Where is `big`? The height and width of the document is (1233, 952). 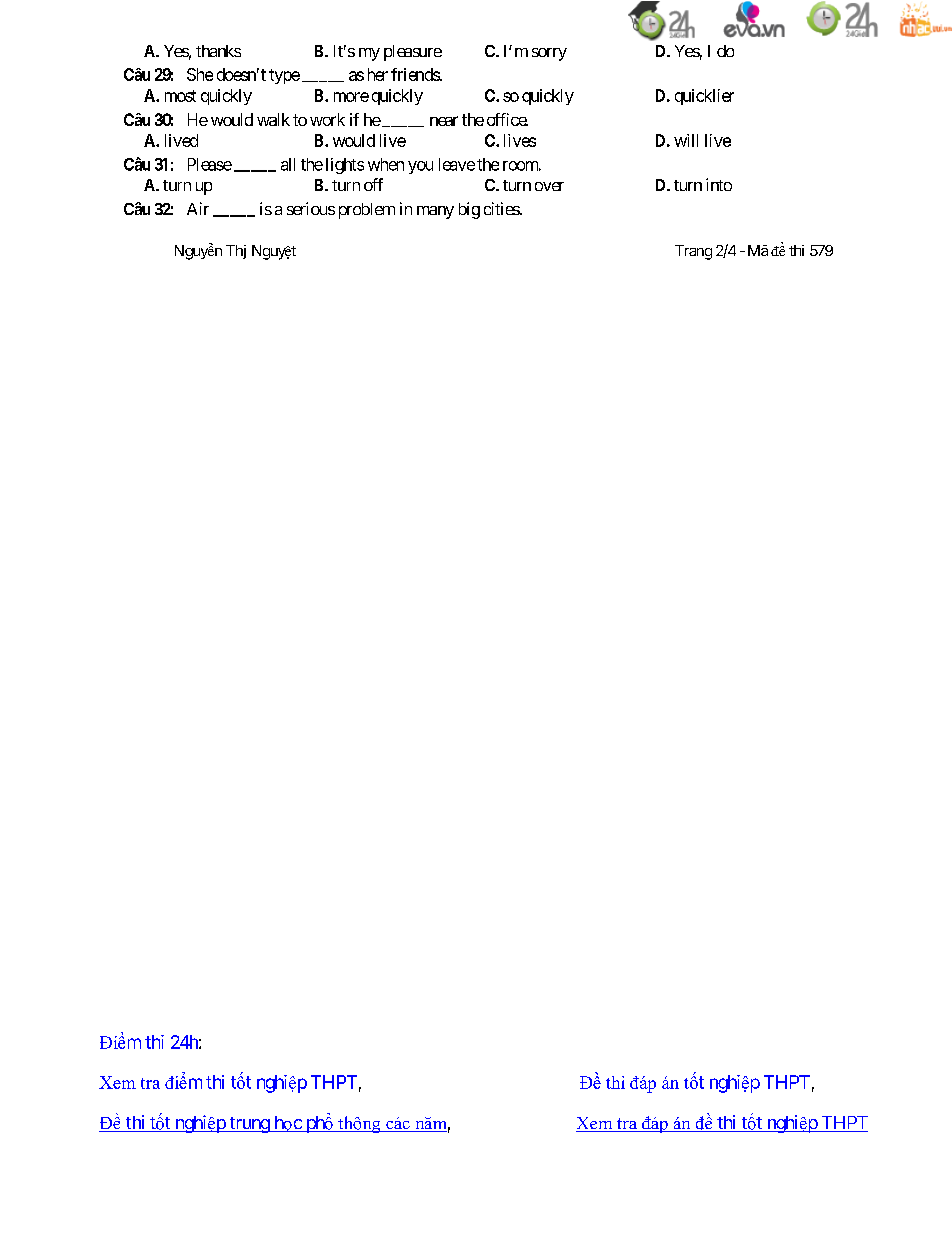 big is located at coordinates (469, 210).
